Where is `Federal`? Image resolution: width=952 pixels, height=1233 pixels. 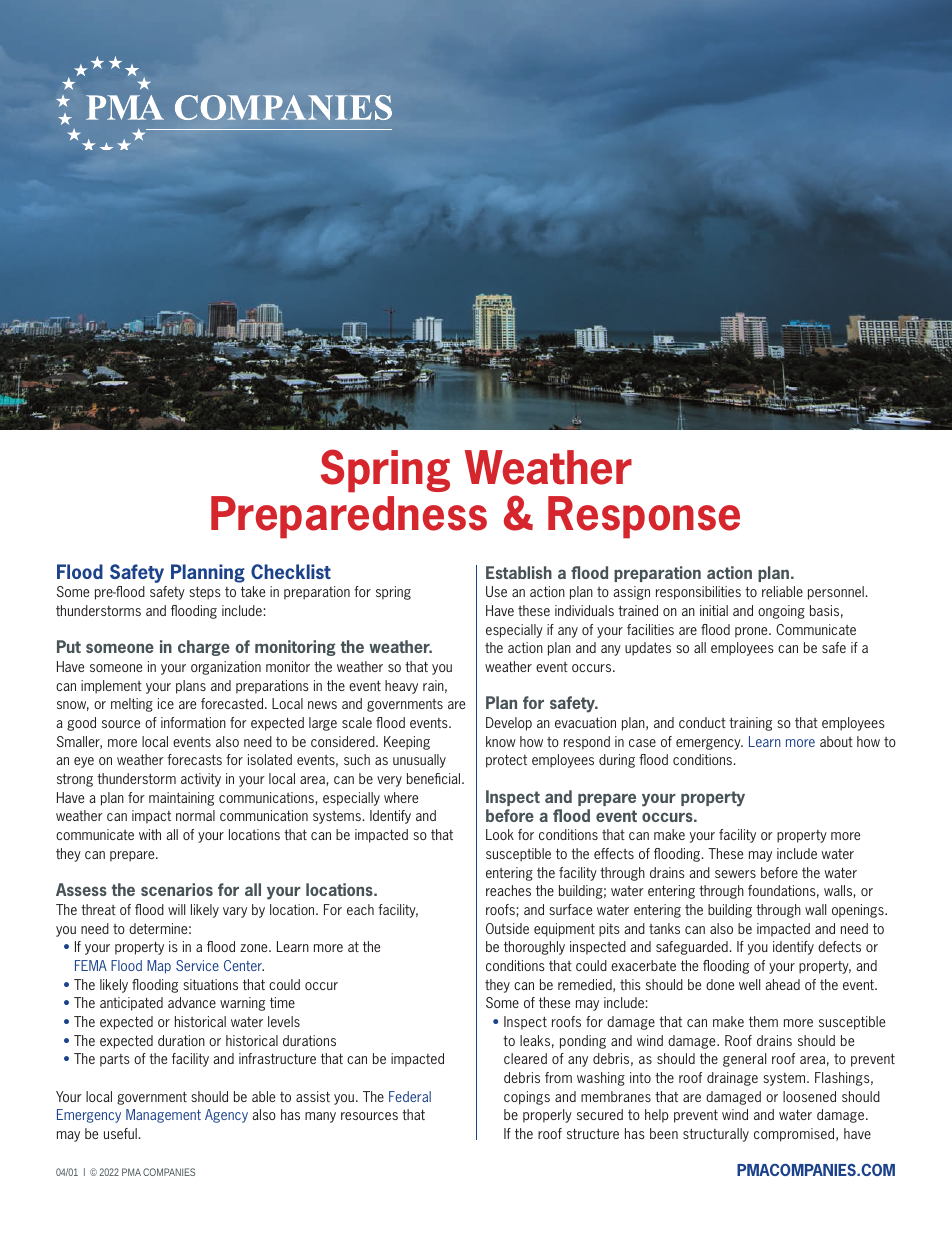 Federal is located at coordinates (410, 1096).
